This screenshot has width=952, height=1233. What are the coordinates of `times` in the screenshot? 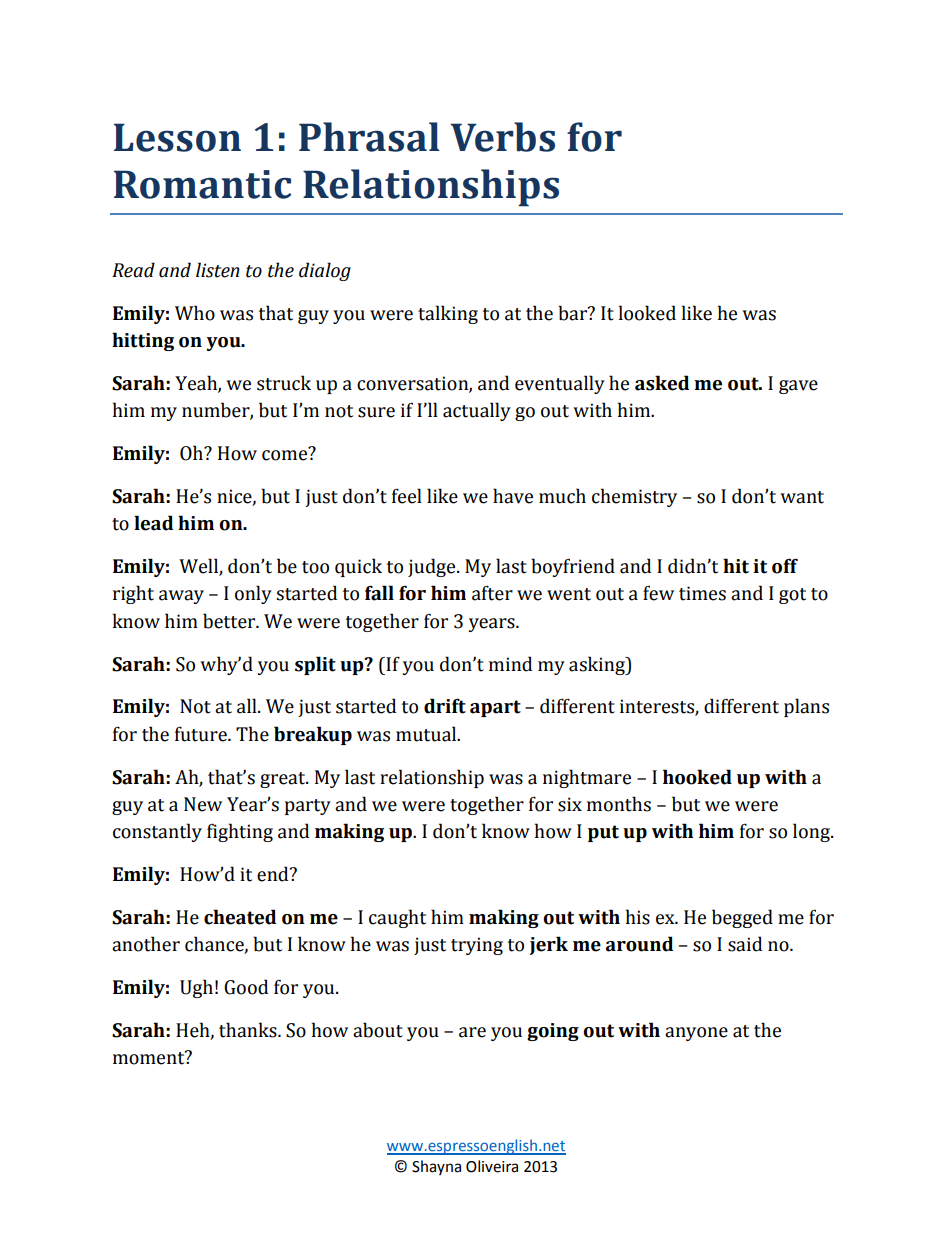 It's located at (702, 593).
